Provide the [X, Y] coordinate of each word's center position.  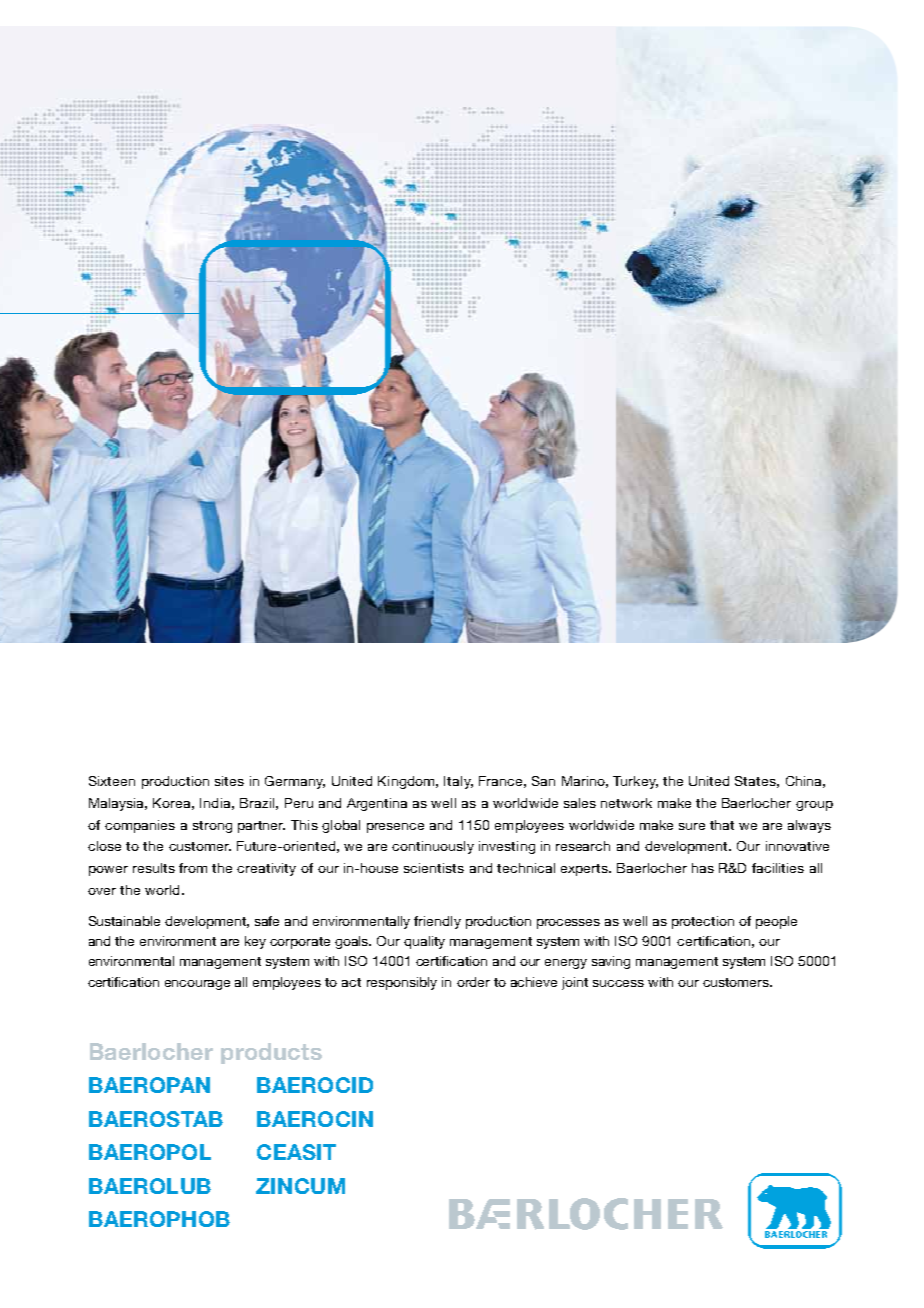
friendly [437, 922]
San [543, 781]
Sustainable [124, 921]
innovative [797, 846]
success [618, 983]
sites [229, 781]
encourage [197, 985]
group [814, 806]
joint [575, 983]
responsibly [402, 983]
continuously [433, 847]
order [473, 982]
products [271, 1053]
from [193, 868]
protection [703, 922]
